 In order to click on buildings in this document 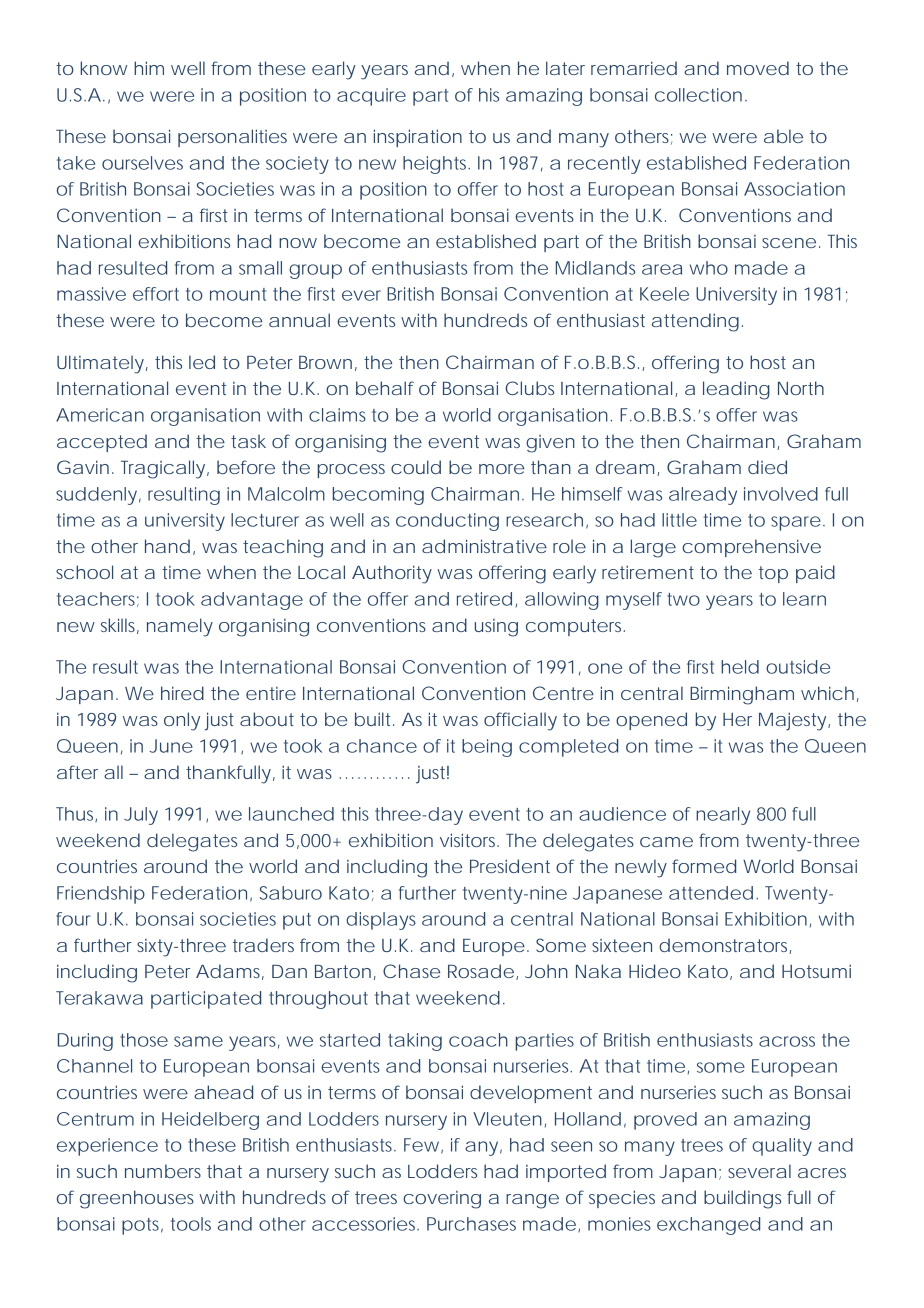, I will do `click(742, 1199)`.
